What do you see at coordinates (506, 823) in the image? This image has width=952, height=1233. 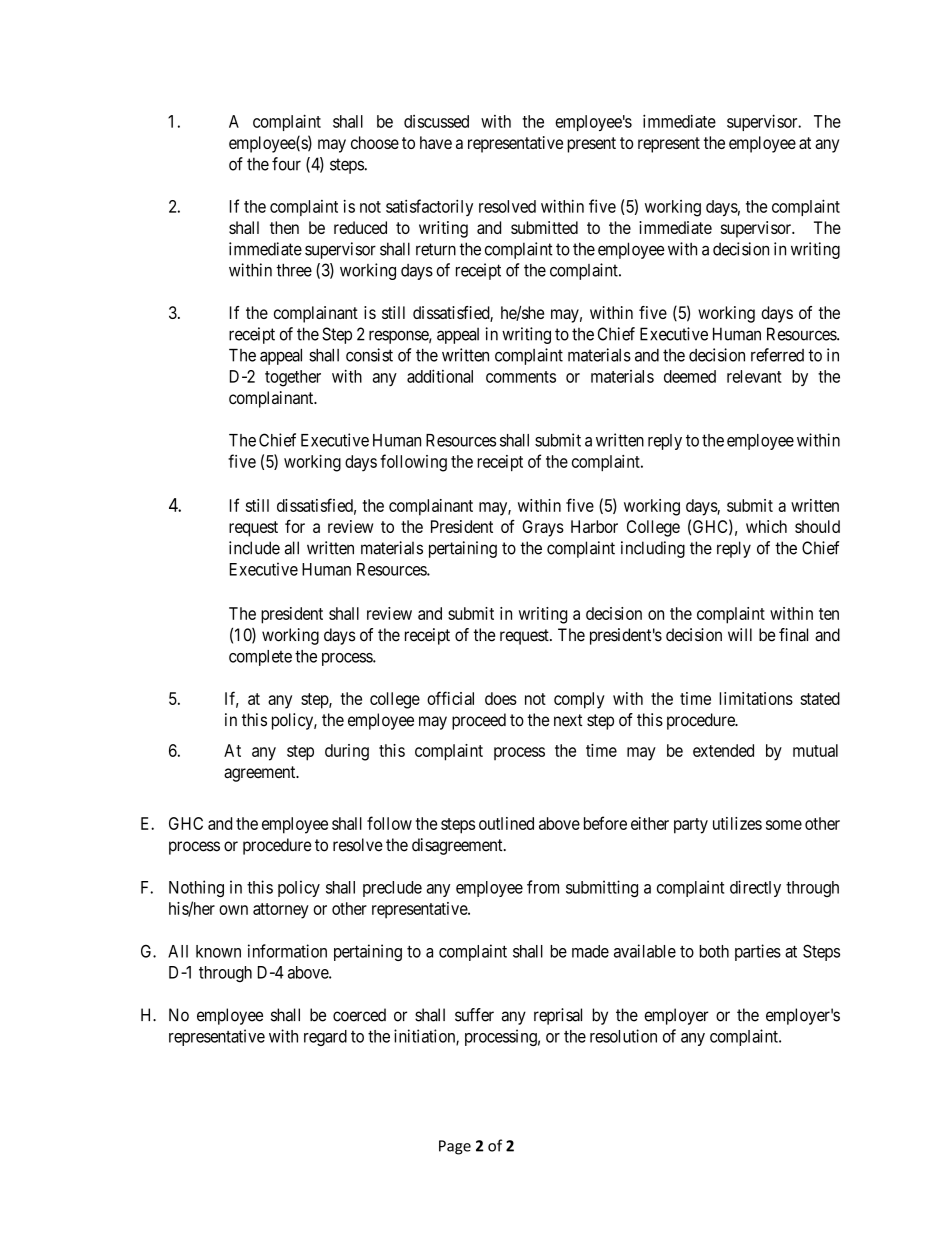 I see `outlined` at bounding box center [506, 823].
